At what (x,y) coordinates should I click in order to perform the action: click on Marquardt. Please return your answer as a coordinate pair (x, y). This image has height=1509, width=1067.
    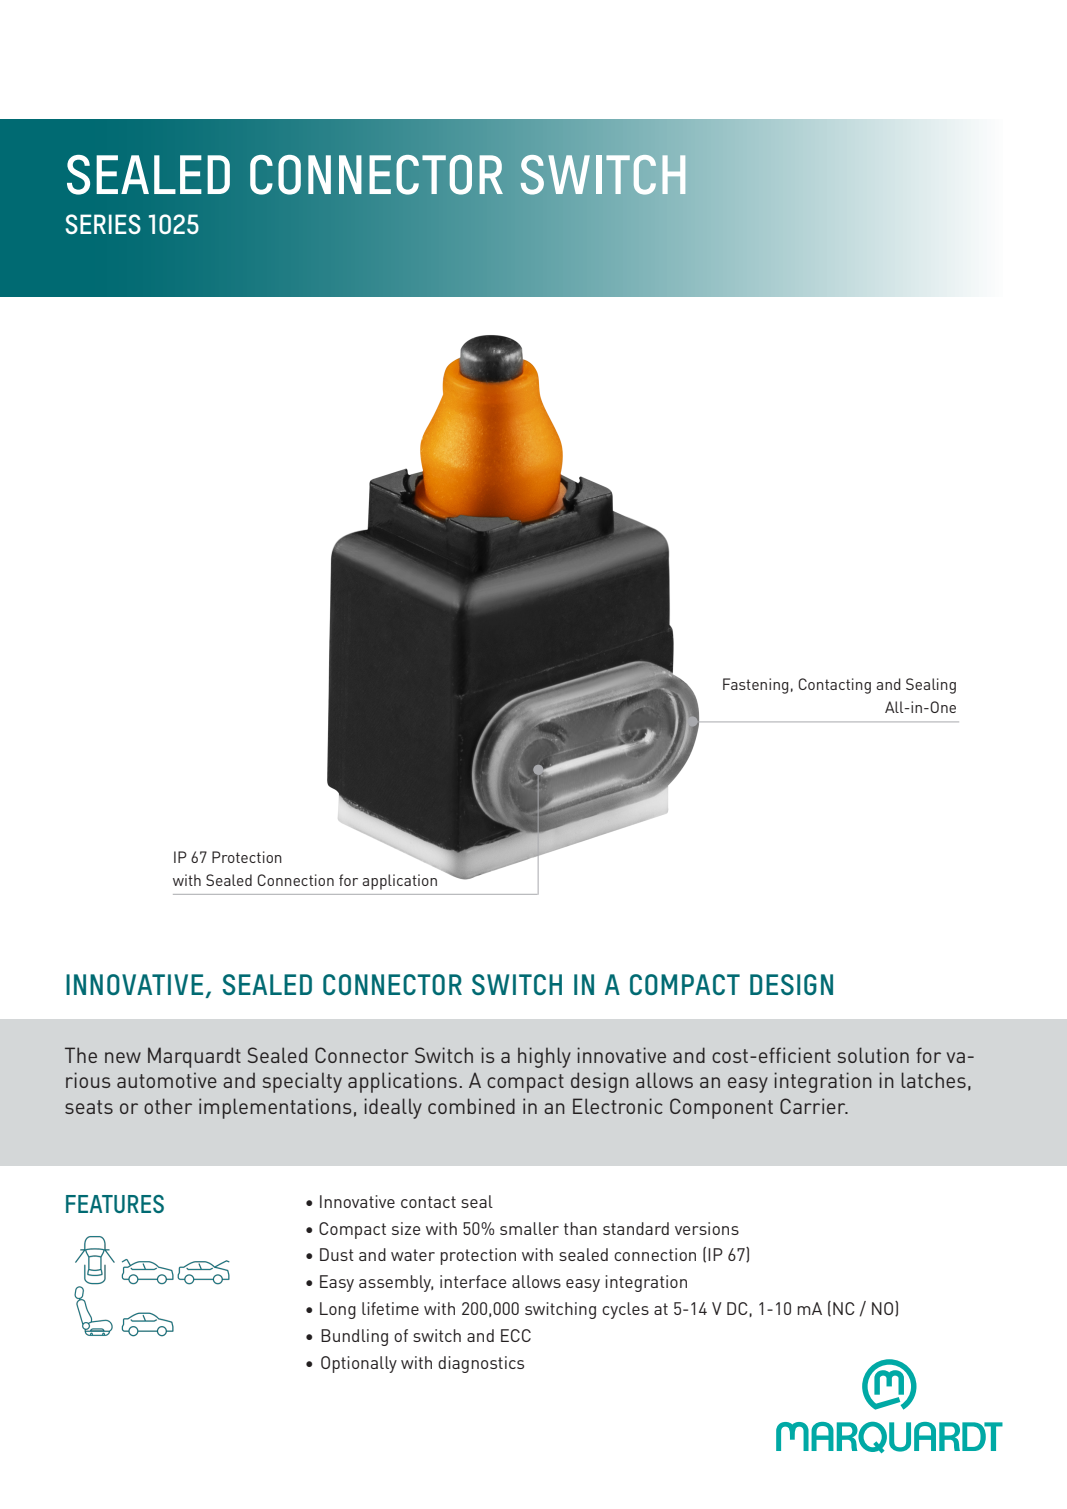
    Looking at the image, I should click on (194, 1057).
